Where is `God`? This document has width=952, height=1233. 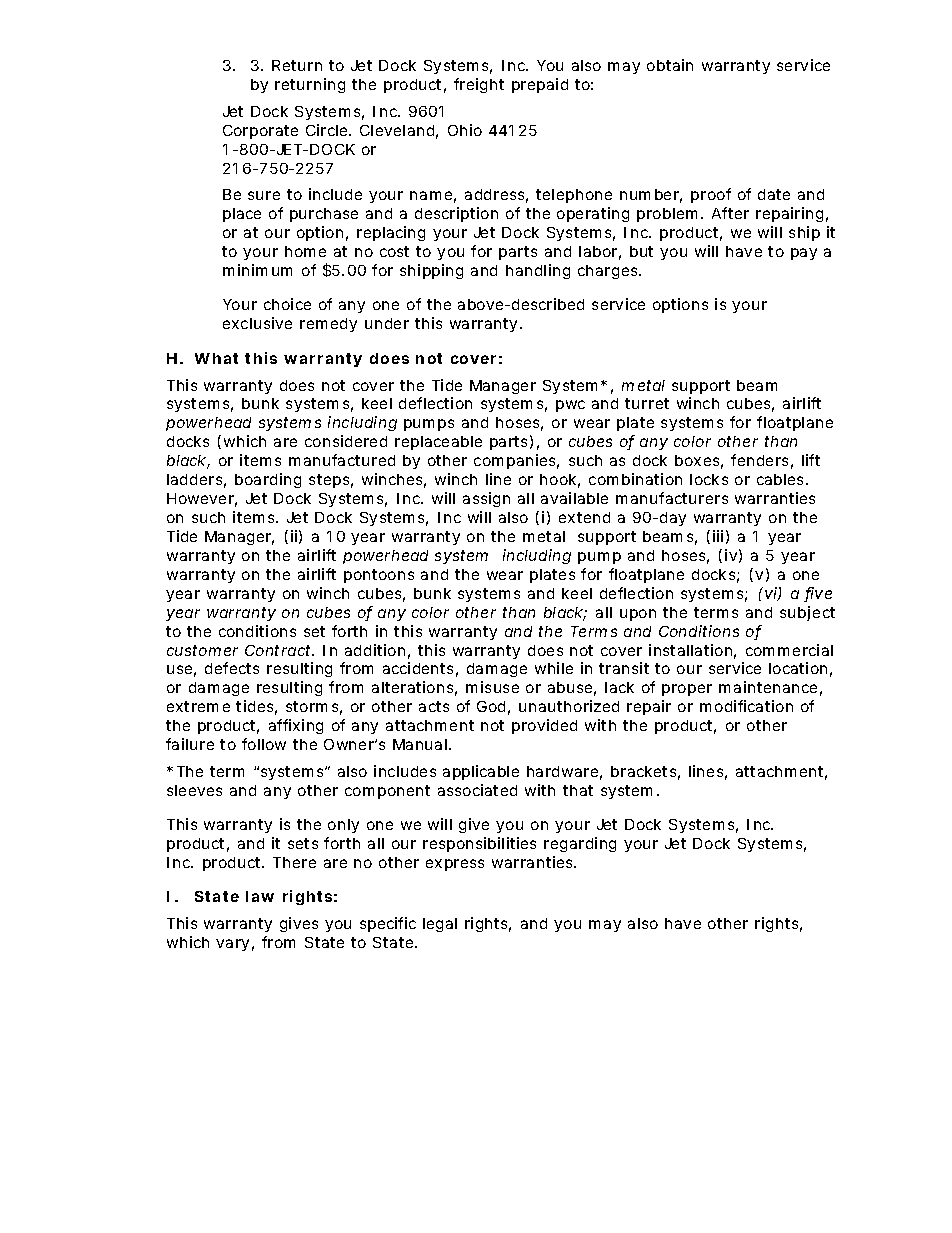 God is located at coordinates (491, 706).
